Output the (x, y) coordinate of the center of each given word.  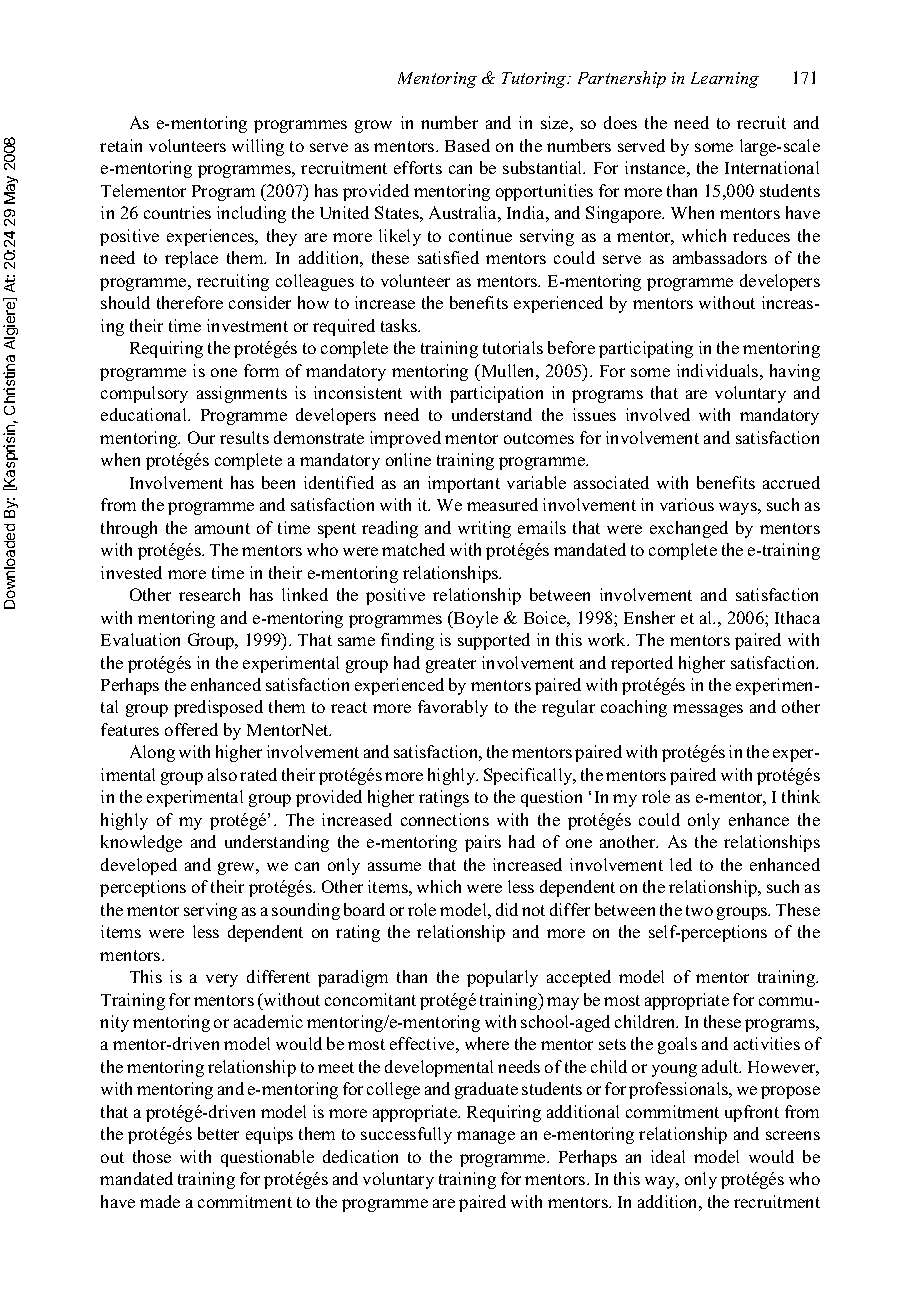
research (209, 594)
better (218, 1133)
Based (467, 145)
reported (642, 664)
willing (258, 147)
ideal (668, 1156)
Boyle (475, 619)
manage (486, 1137)
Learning (725, 80)
